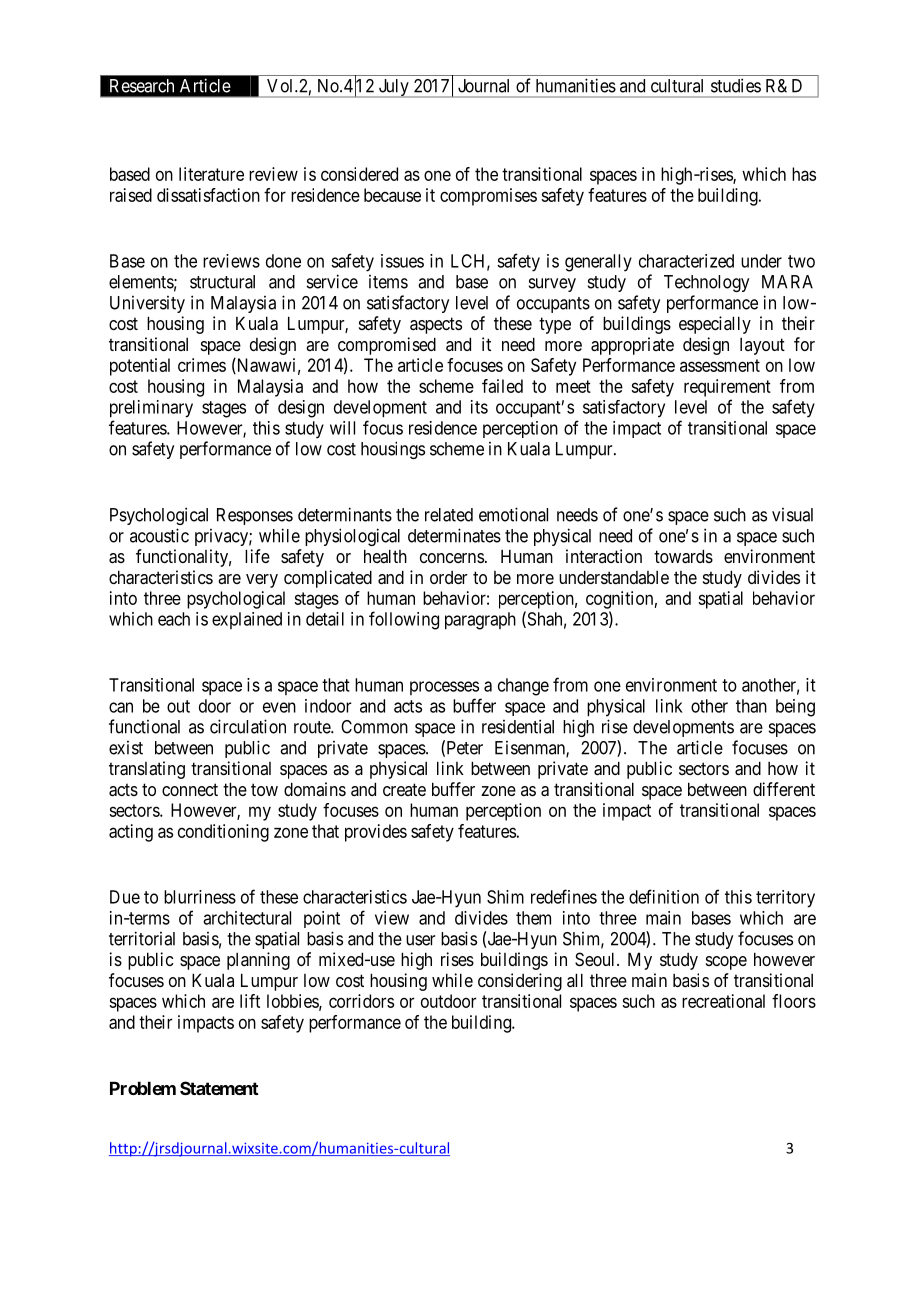 This screenshot has width=924, height=1308. What do you see at coordinates (404, 789) in the screenshot?
I see `create` at bounding box center [404, 789].
